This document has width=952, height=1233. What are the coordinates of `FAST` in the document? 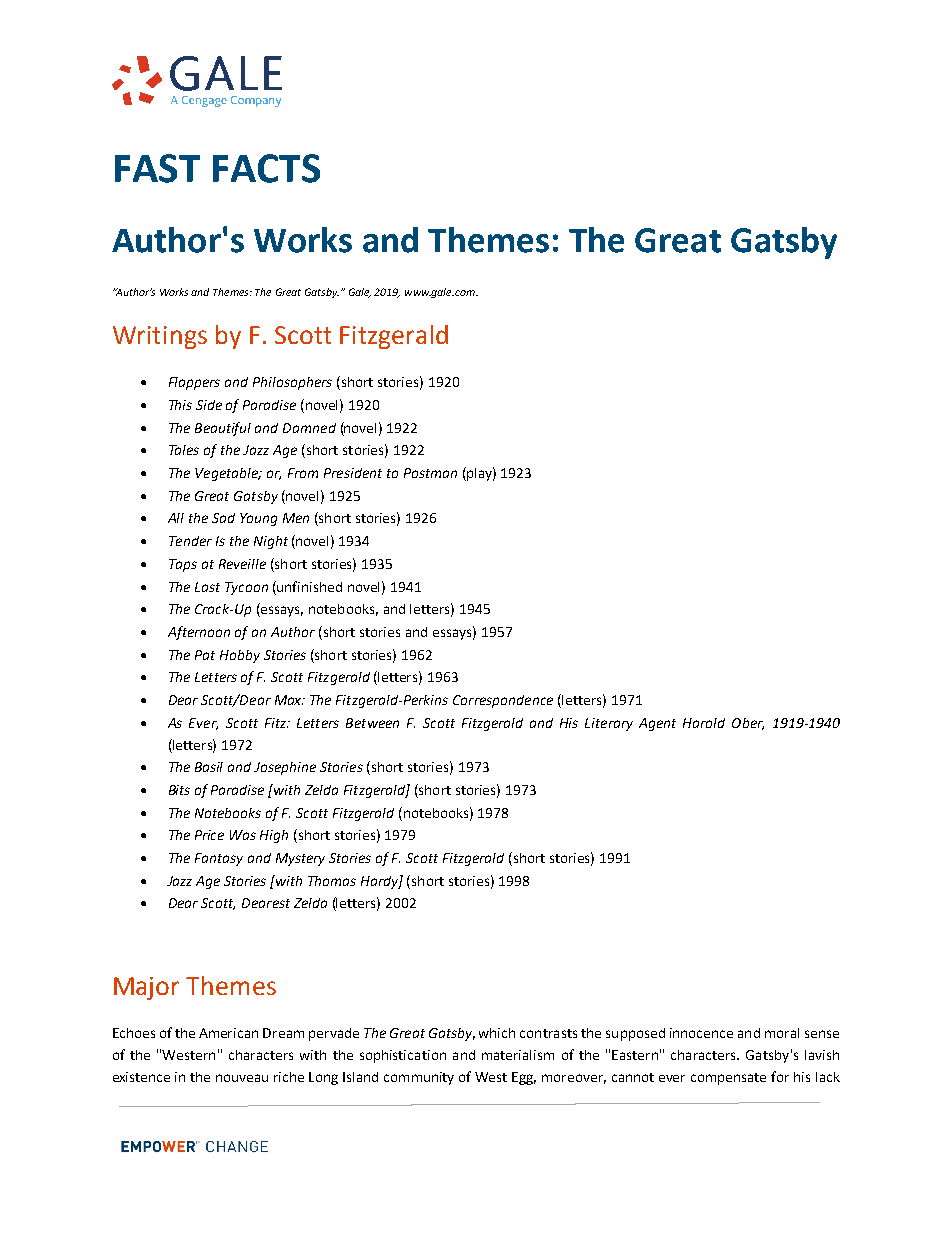 It's located at (157, 168).
